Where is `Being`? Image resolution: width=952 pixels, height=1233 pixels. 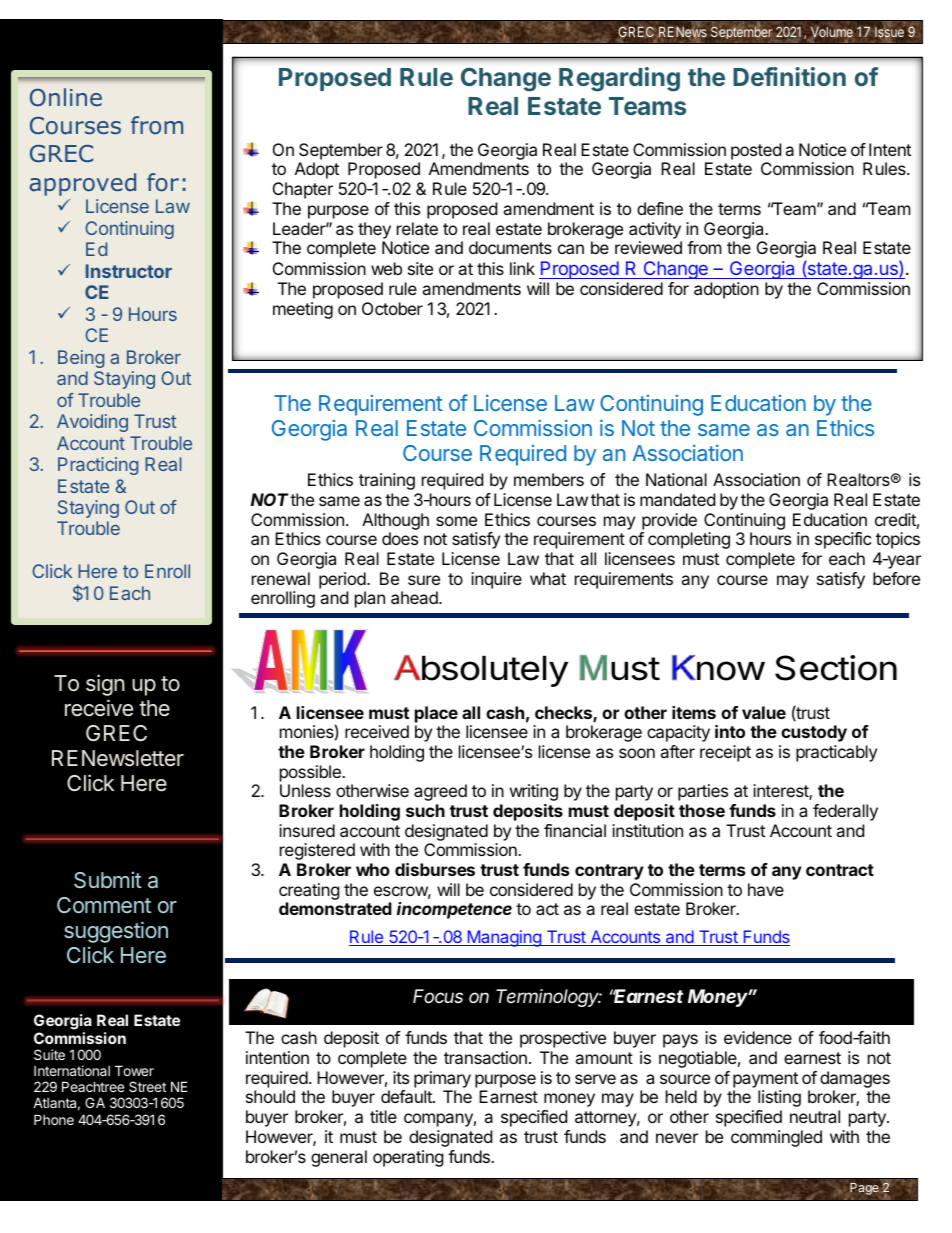
Being is located at coordinates (81, 359).
